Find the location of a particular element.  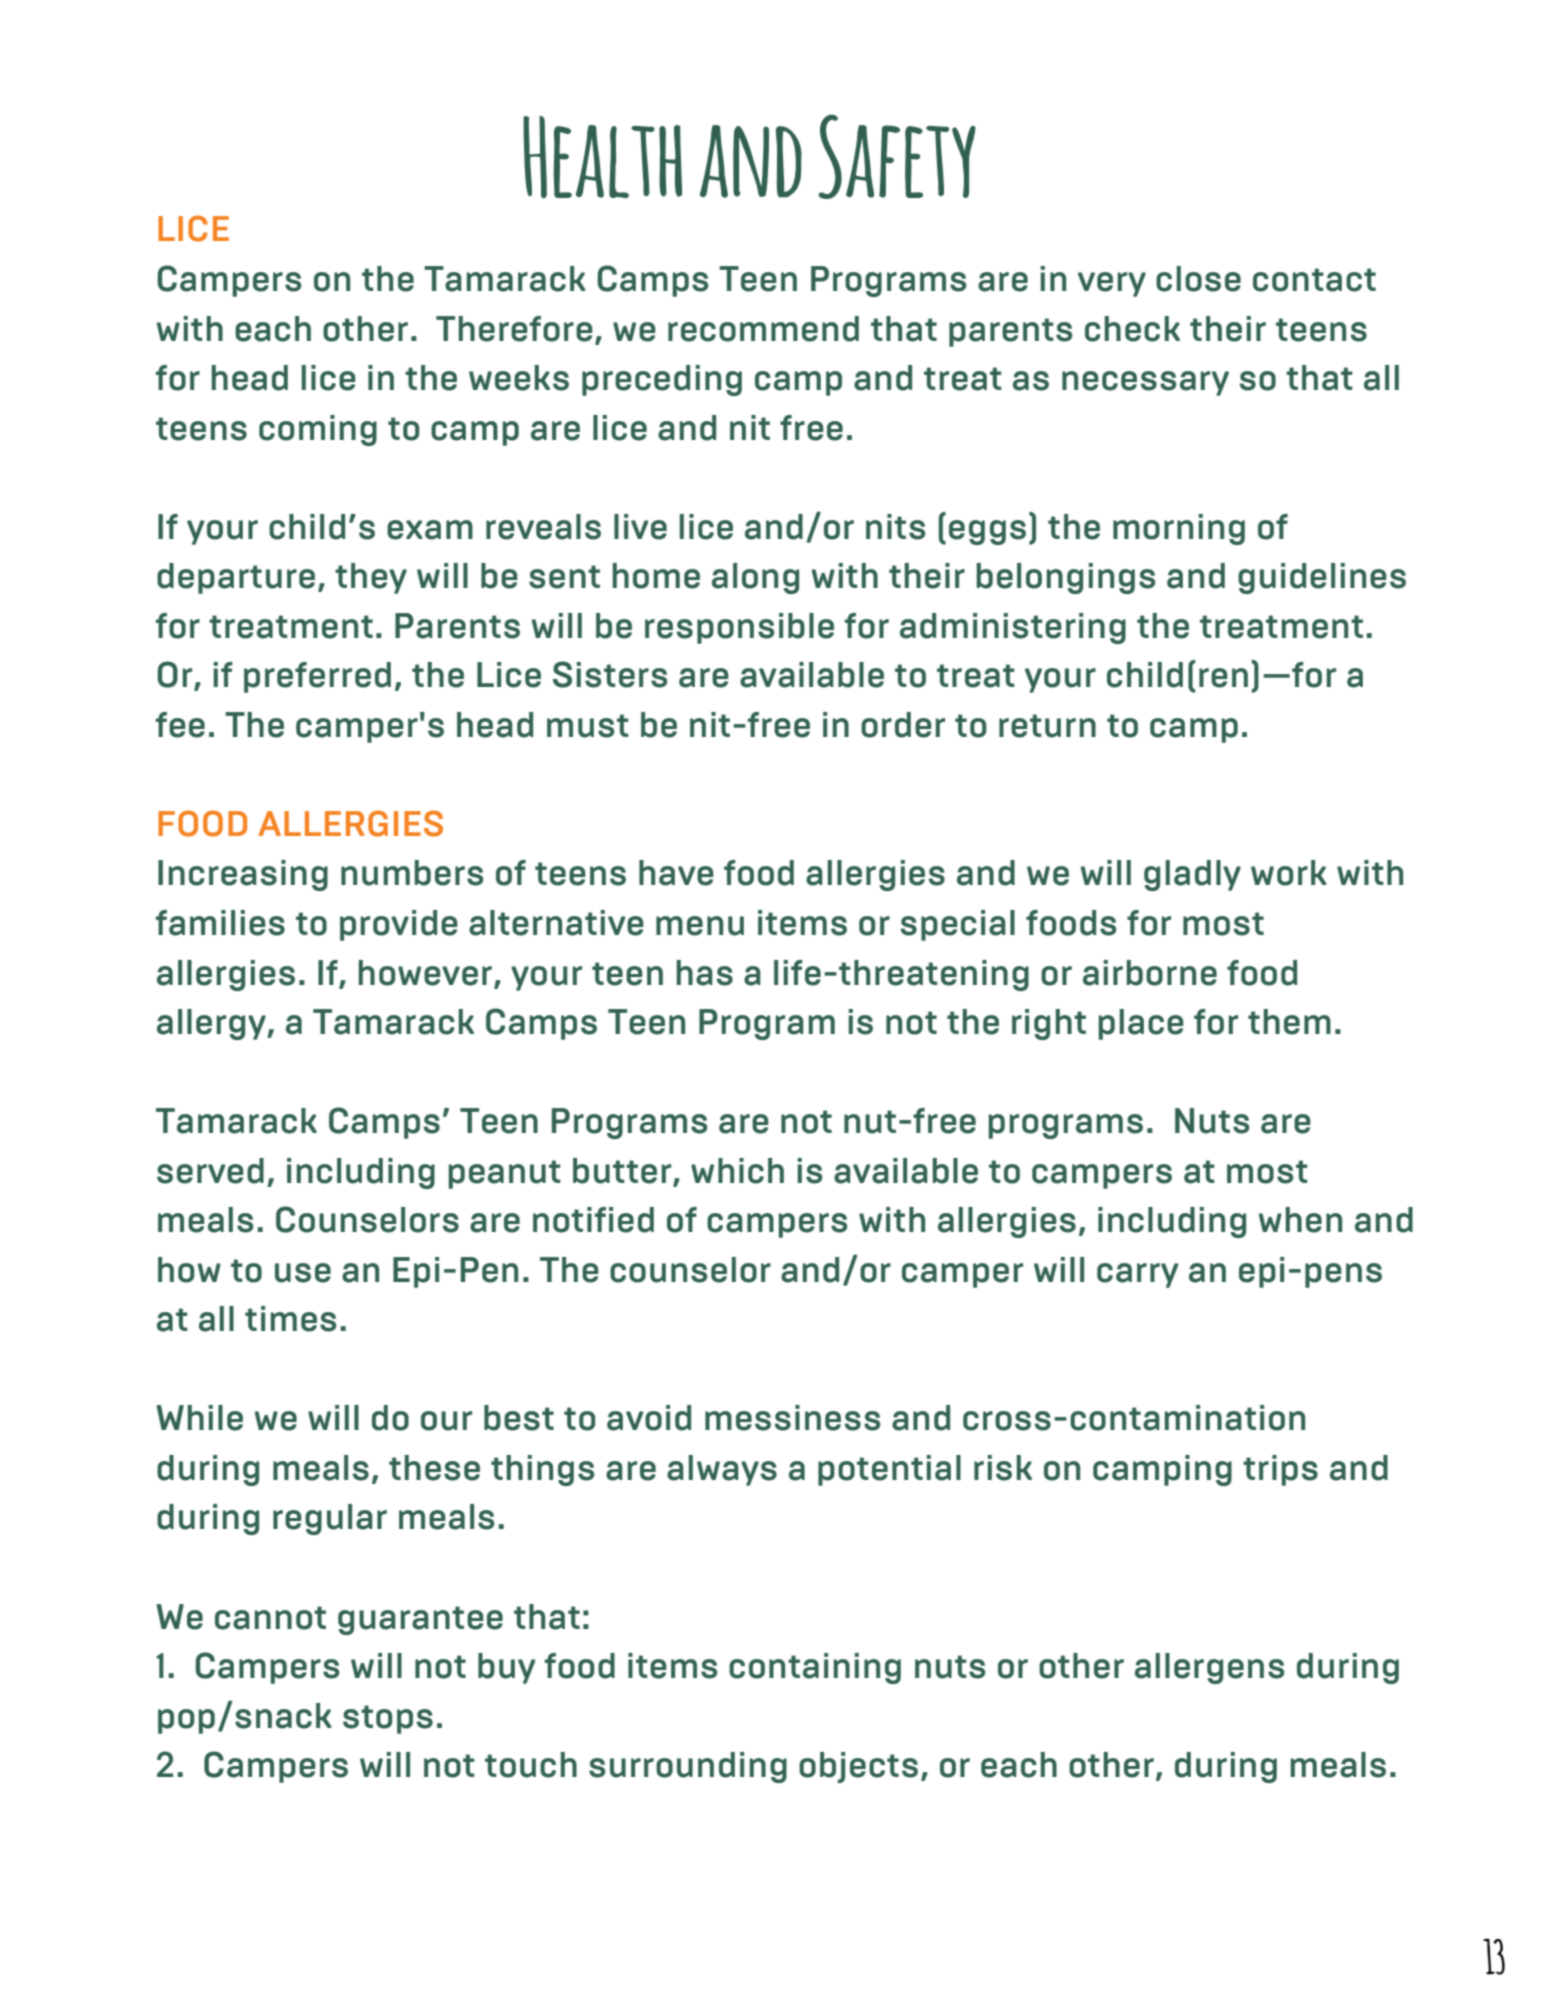

allergens is located at coordinates (1210, 1668).
